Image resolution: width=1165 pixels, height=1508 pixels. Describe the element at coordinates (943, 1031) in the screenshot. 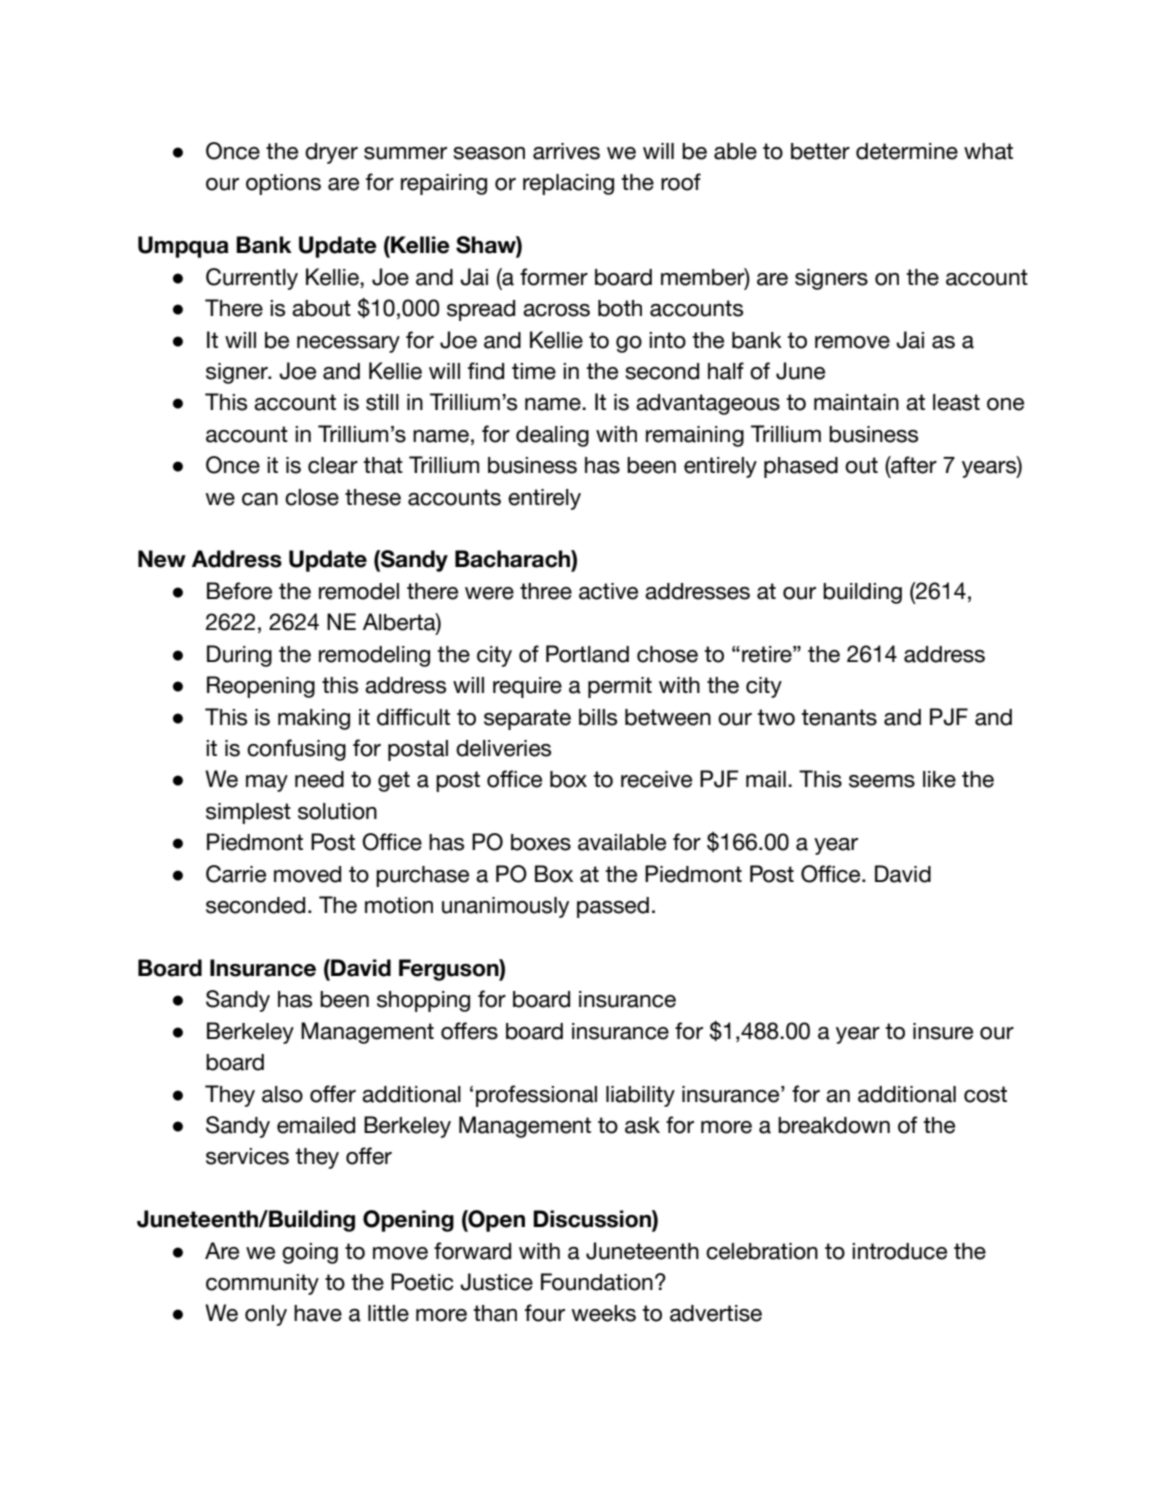

I see `insure` at that location.
